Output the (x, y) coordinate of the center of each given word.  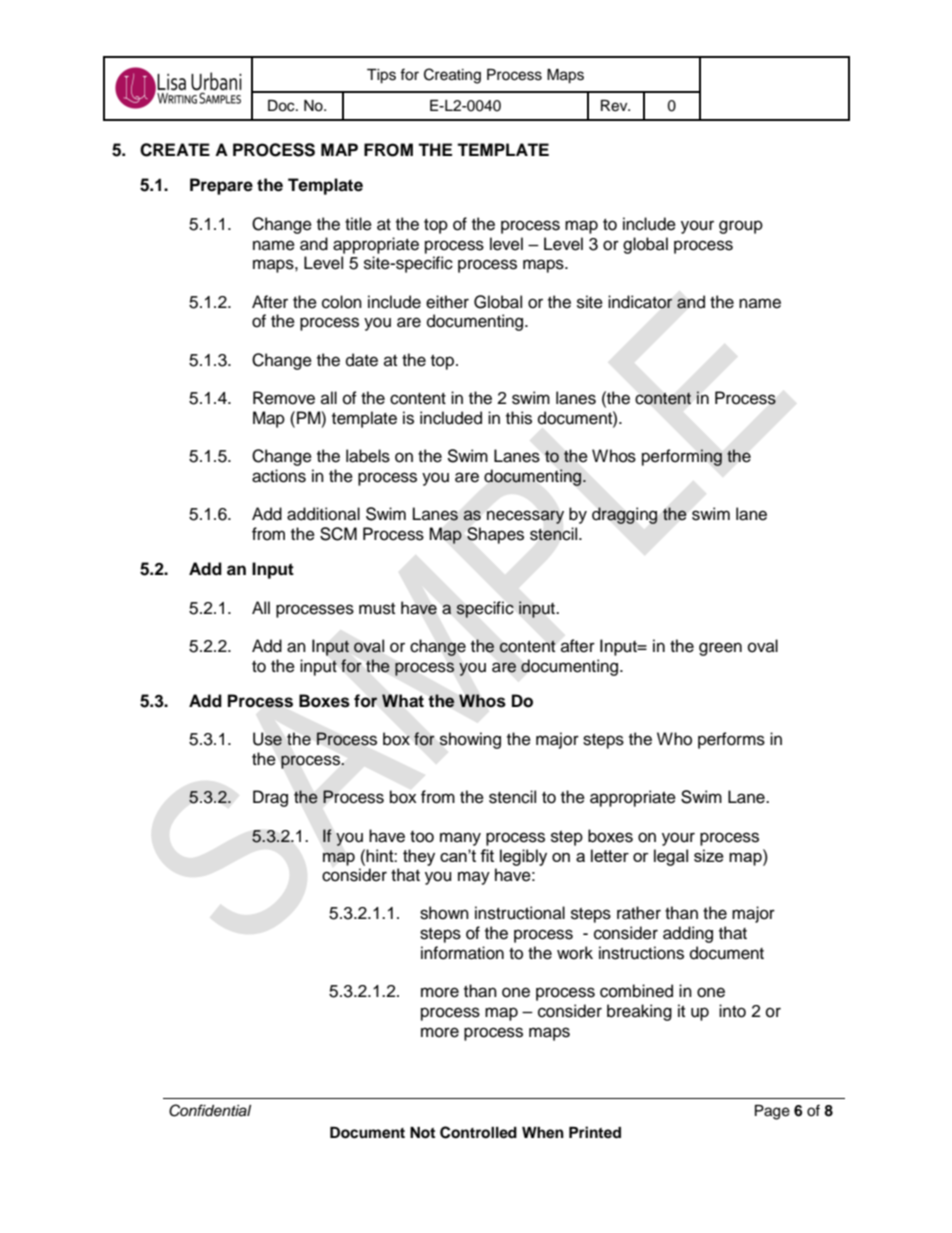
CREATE (175, 150)
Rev (615, 106)
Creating (452, 76)
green (720, 649)
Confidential (210, 1110)
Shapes (495, 535)
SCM (338, 534)
